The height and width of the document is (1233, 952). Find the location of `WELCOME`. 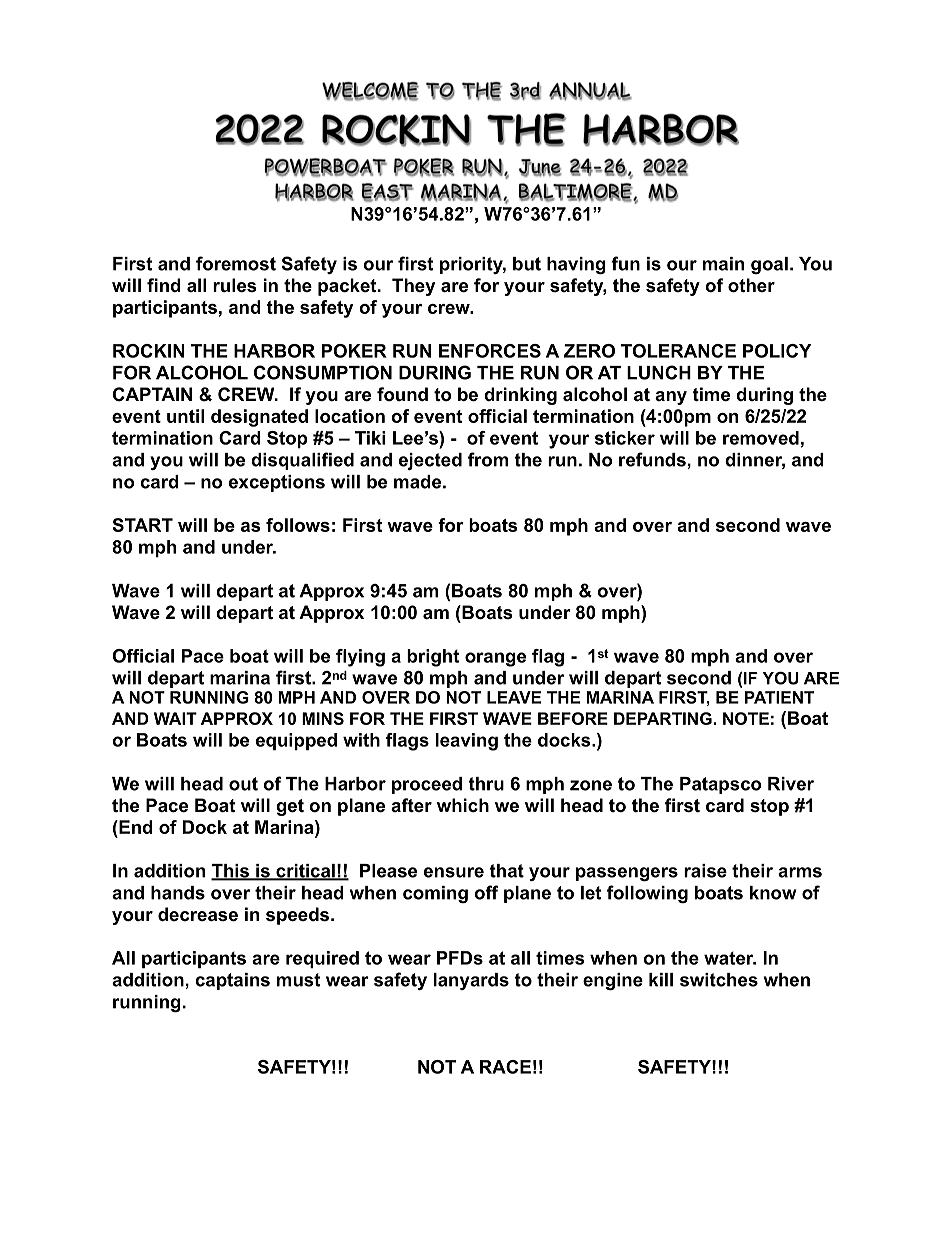

WELCOME is located at coordinates (370, 91).
